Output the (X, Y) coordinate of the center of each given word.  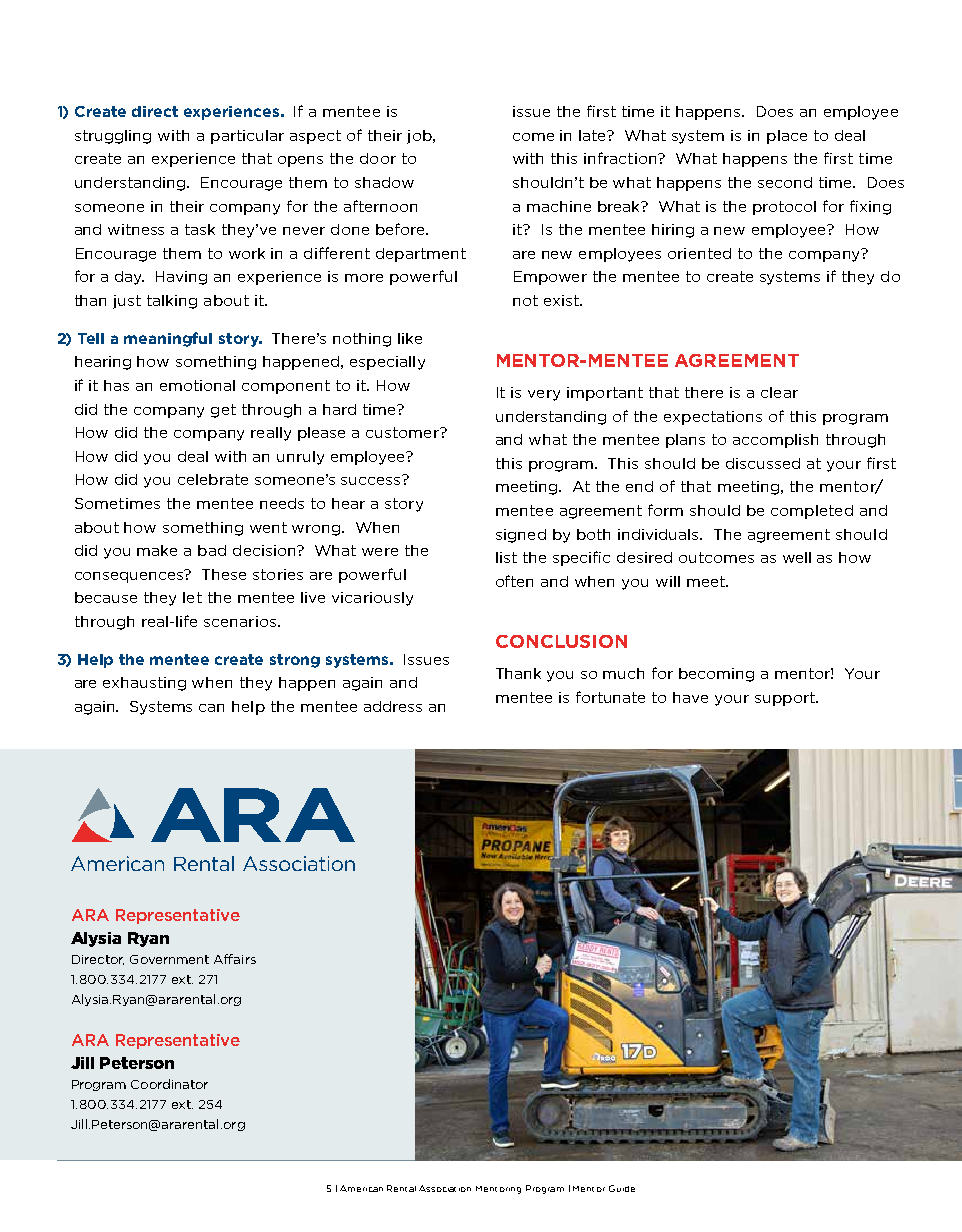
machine (559, 206)
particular (247, 137)
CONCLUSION (561, 641)
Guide (622, 1188)
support (786, 699)
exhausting (144, 684)
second (785, 182)
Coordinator (169, 1084)
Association (445, 1188)
